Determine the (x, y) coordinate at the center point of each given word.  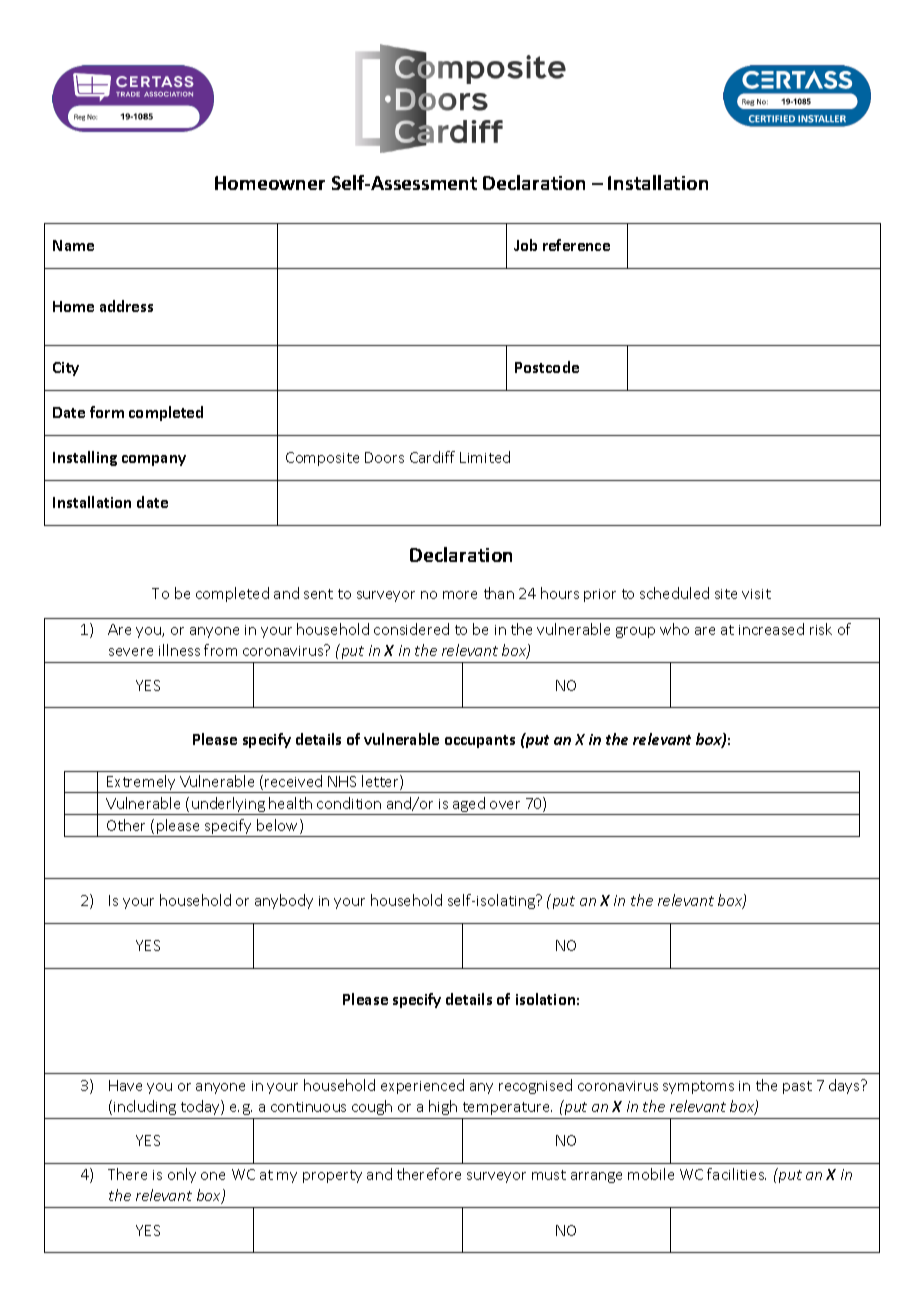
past (797, 1087)
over (505, 805)
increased (771, 629)
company (154, 460)
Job (525, 245)
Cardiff (432, 457)
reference (576, 245)
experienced (422, 1086)
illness (179, 650)
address (126, 306)
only (182, 1175)
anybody (284, 901)
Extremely (141, 784)
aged (469, 806)
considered (411, 629)
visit (756, 594)
